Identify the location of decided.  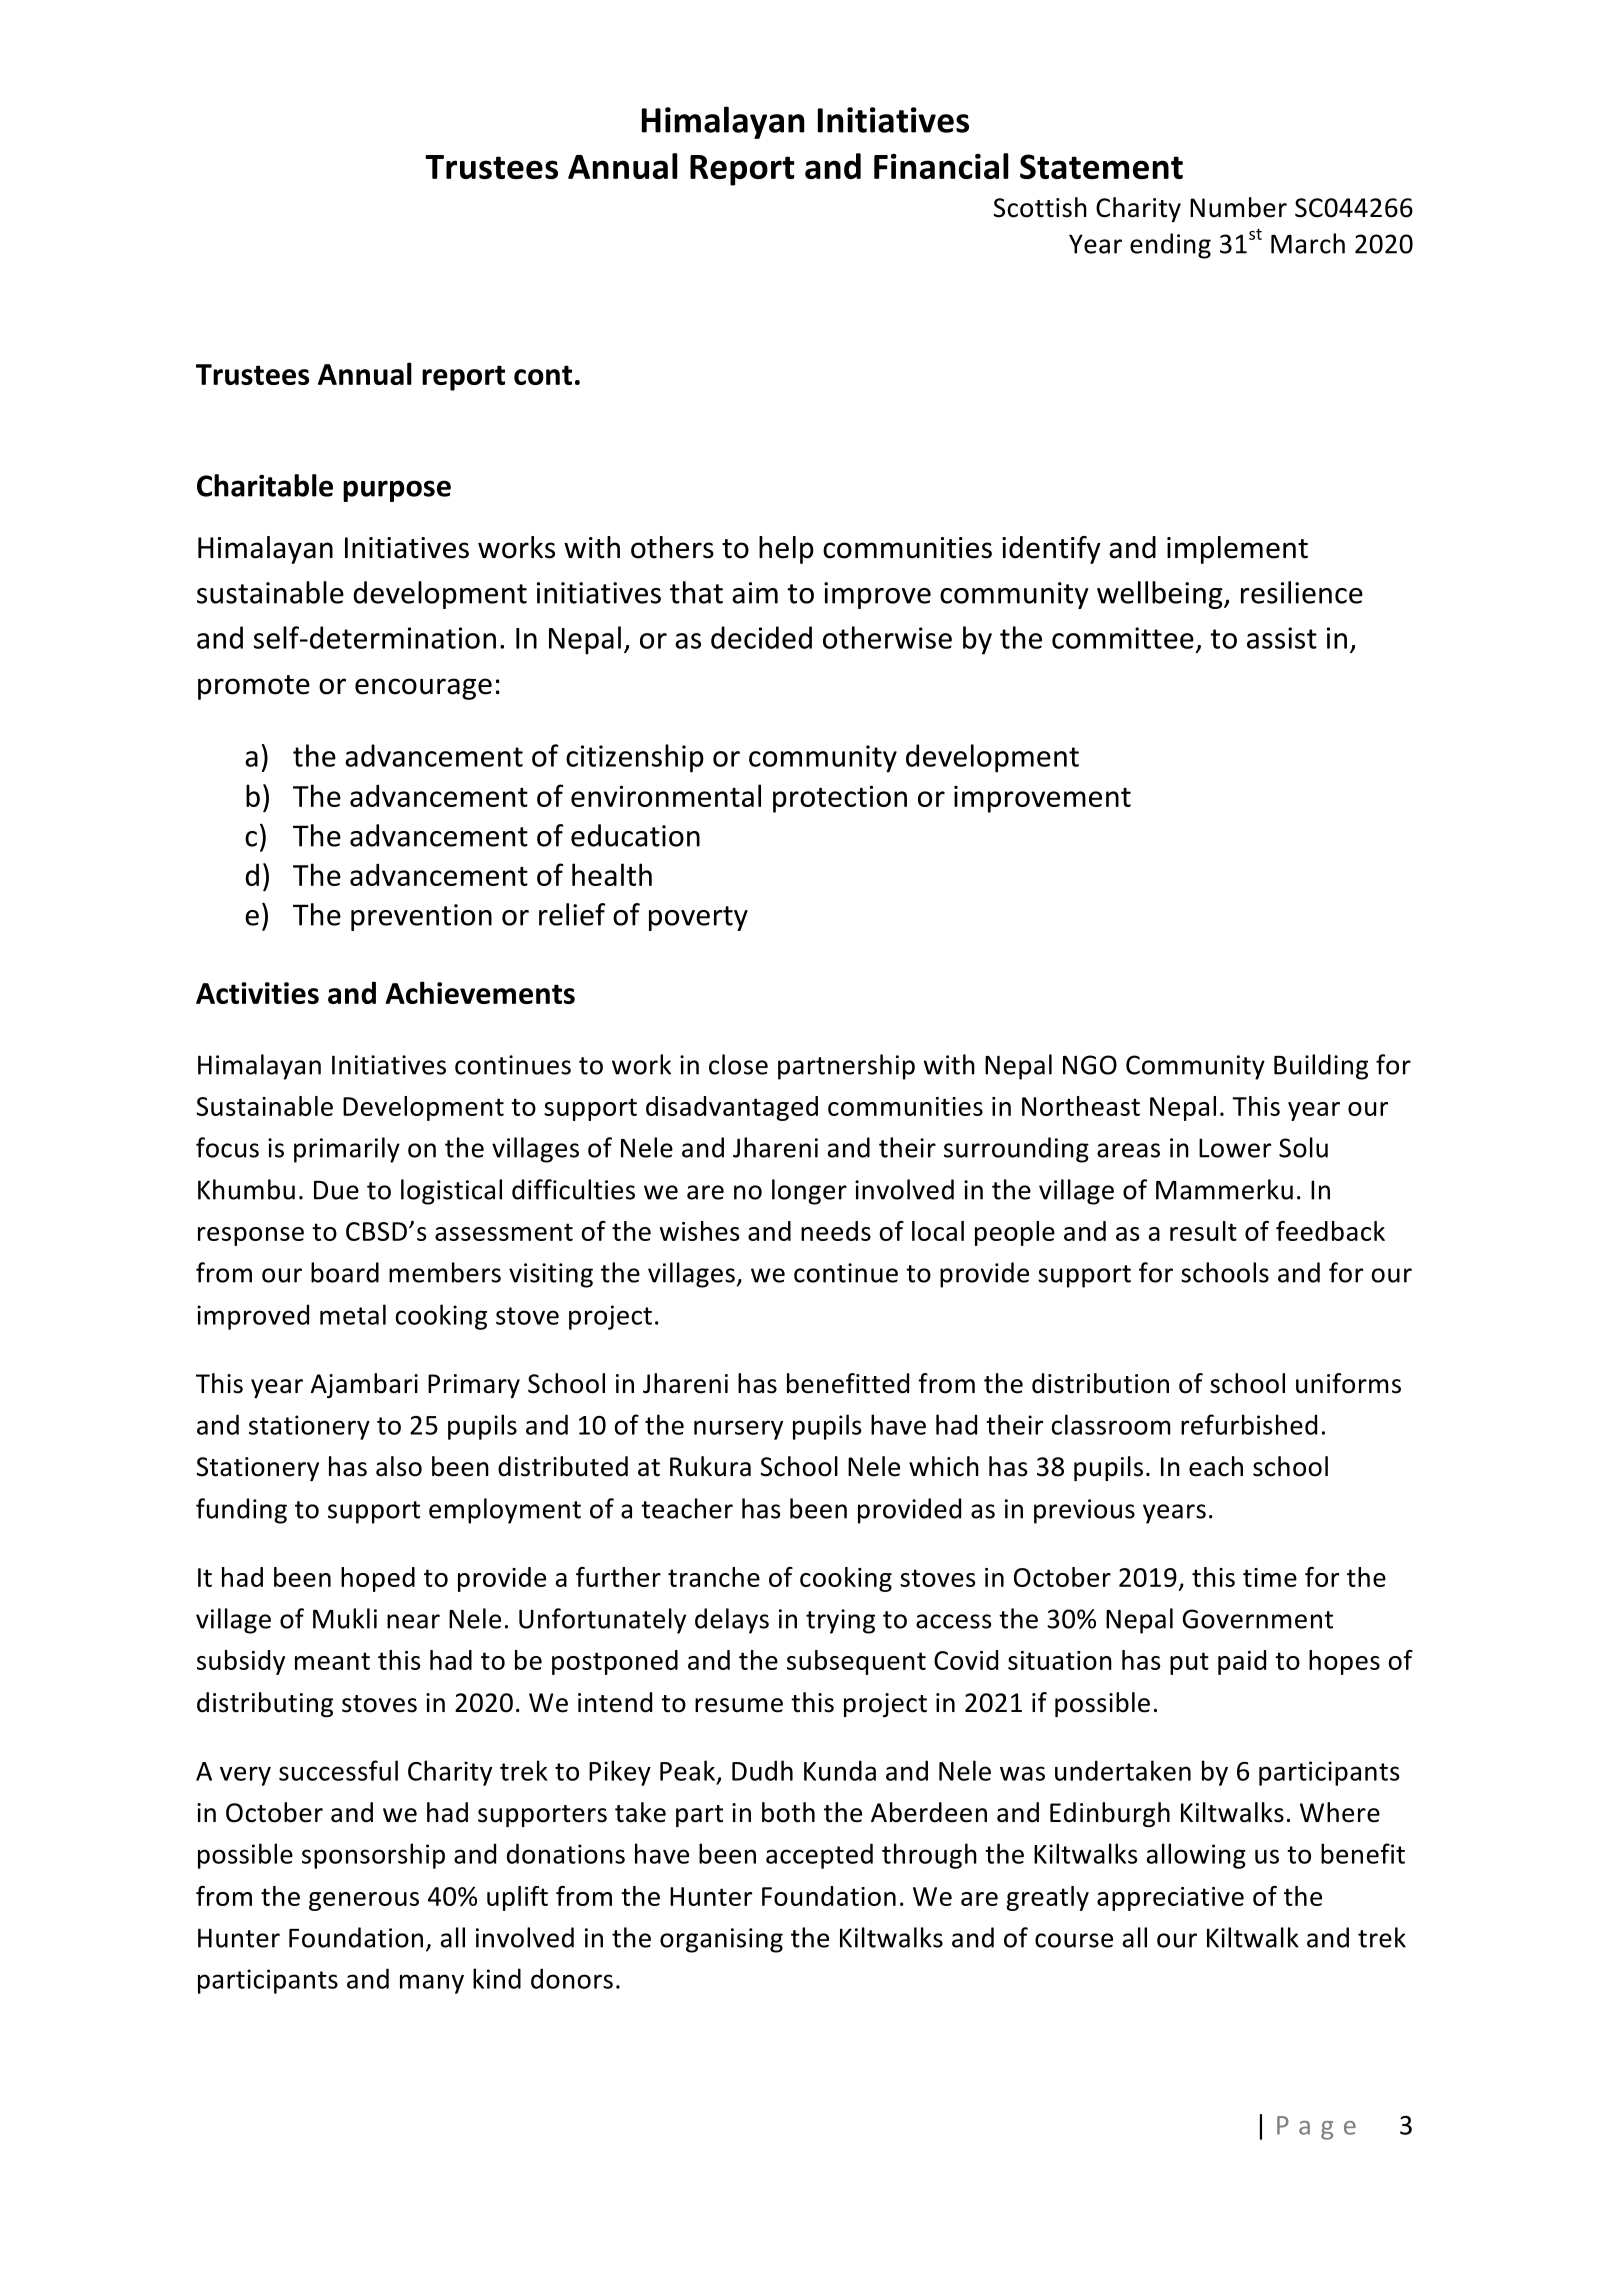
(761, 637).
